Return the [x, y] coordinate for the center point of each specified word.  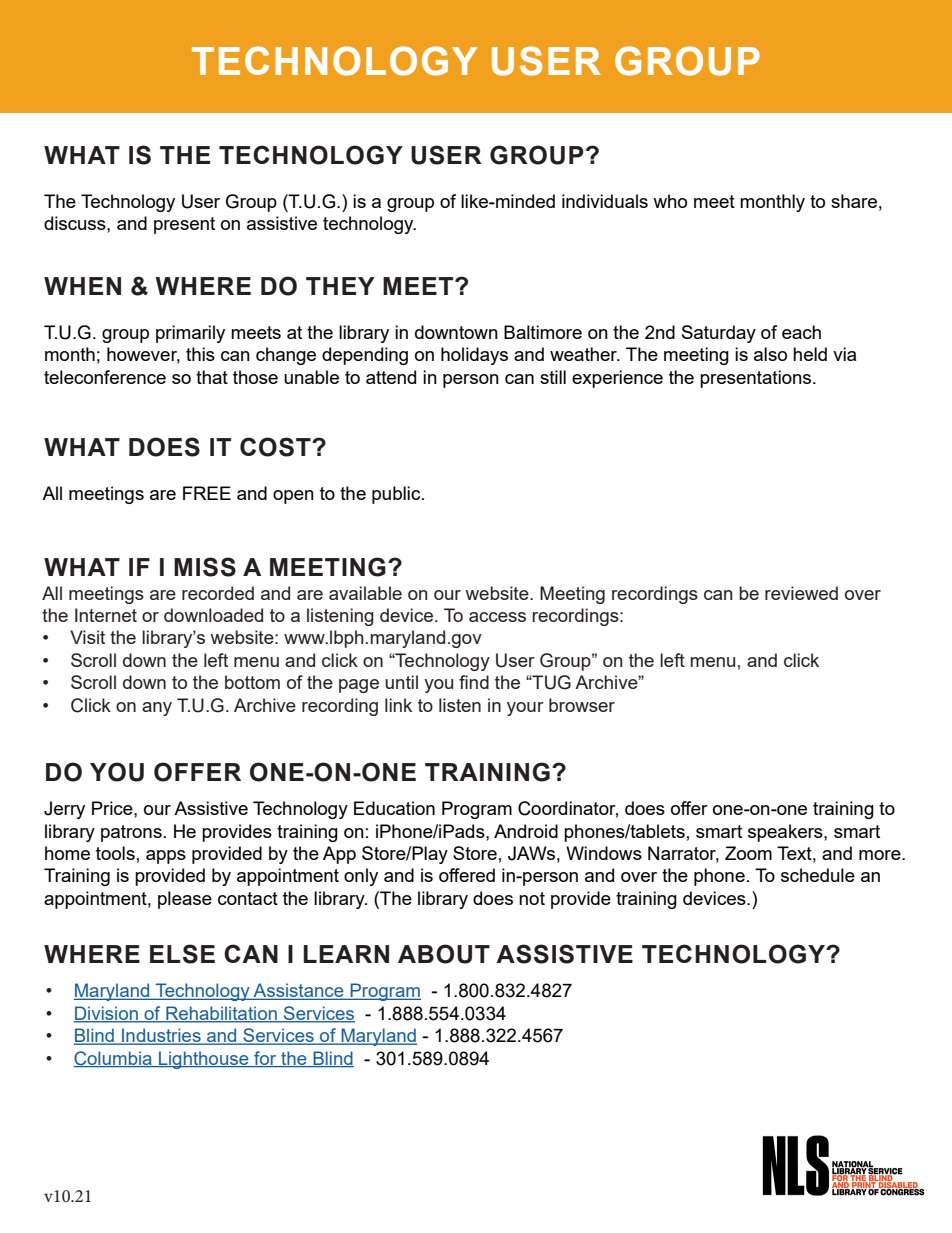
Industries [161, 1036]
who [670, 201]
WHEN [82, 286]
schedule [818, 875]
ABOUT [444, 954]
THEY [340, 286]
